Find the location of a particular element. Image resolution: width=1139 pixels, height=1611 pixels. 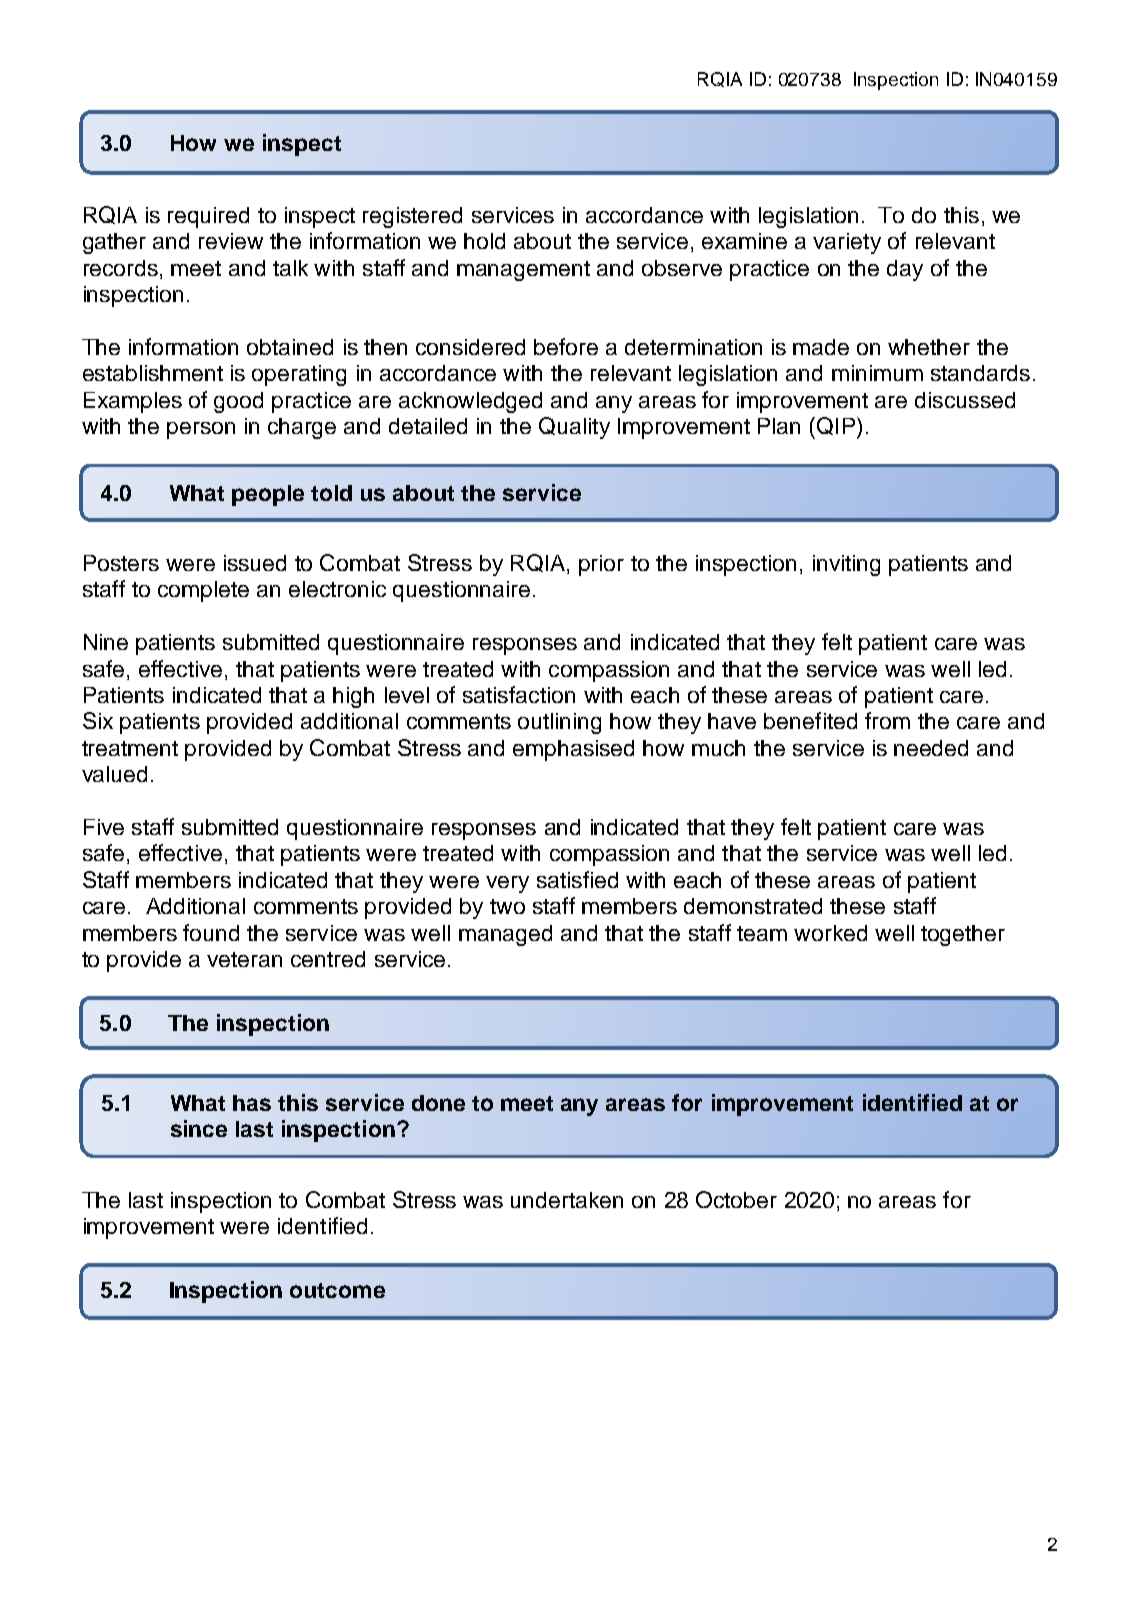

managed is located at coordinates (505, 935).
